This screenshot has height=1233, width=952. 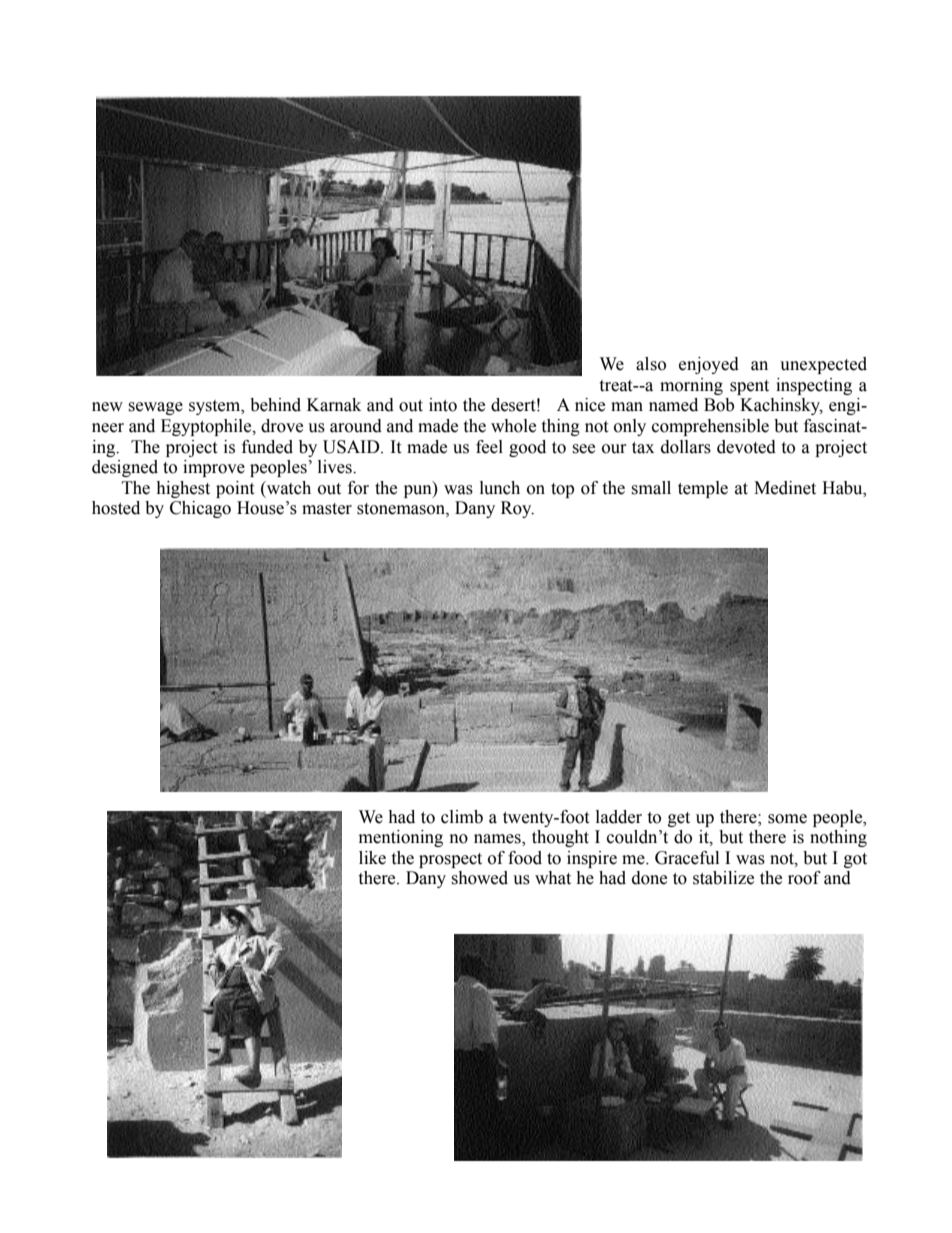 What do you see at coordinates (619, 817) in the screenshot?
I see `ladder` at bounding box center [619, 817].
